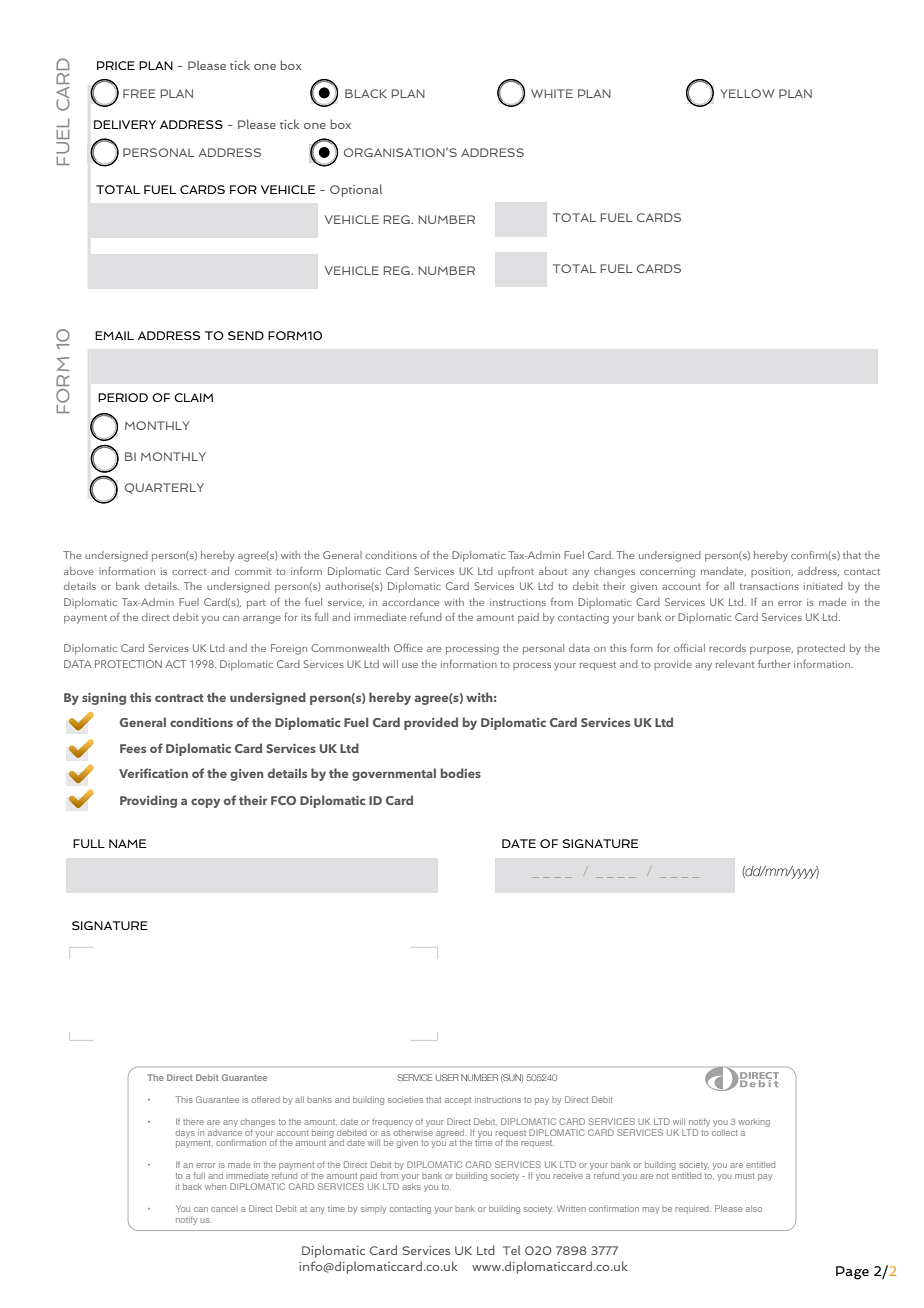  What do you see at coordinates (772, 572) in the screenshot?
I see `position` at bounding box center [772, 572].
